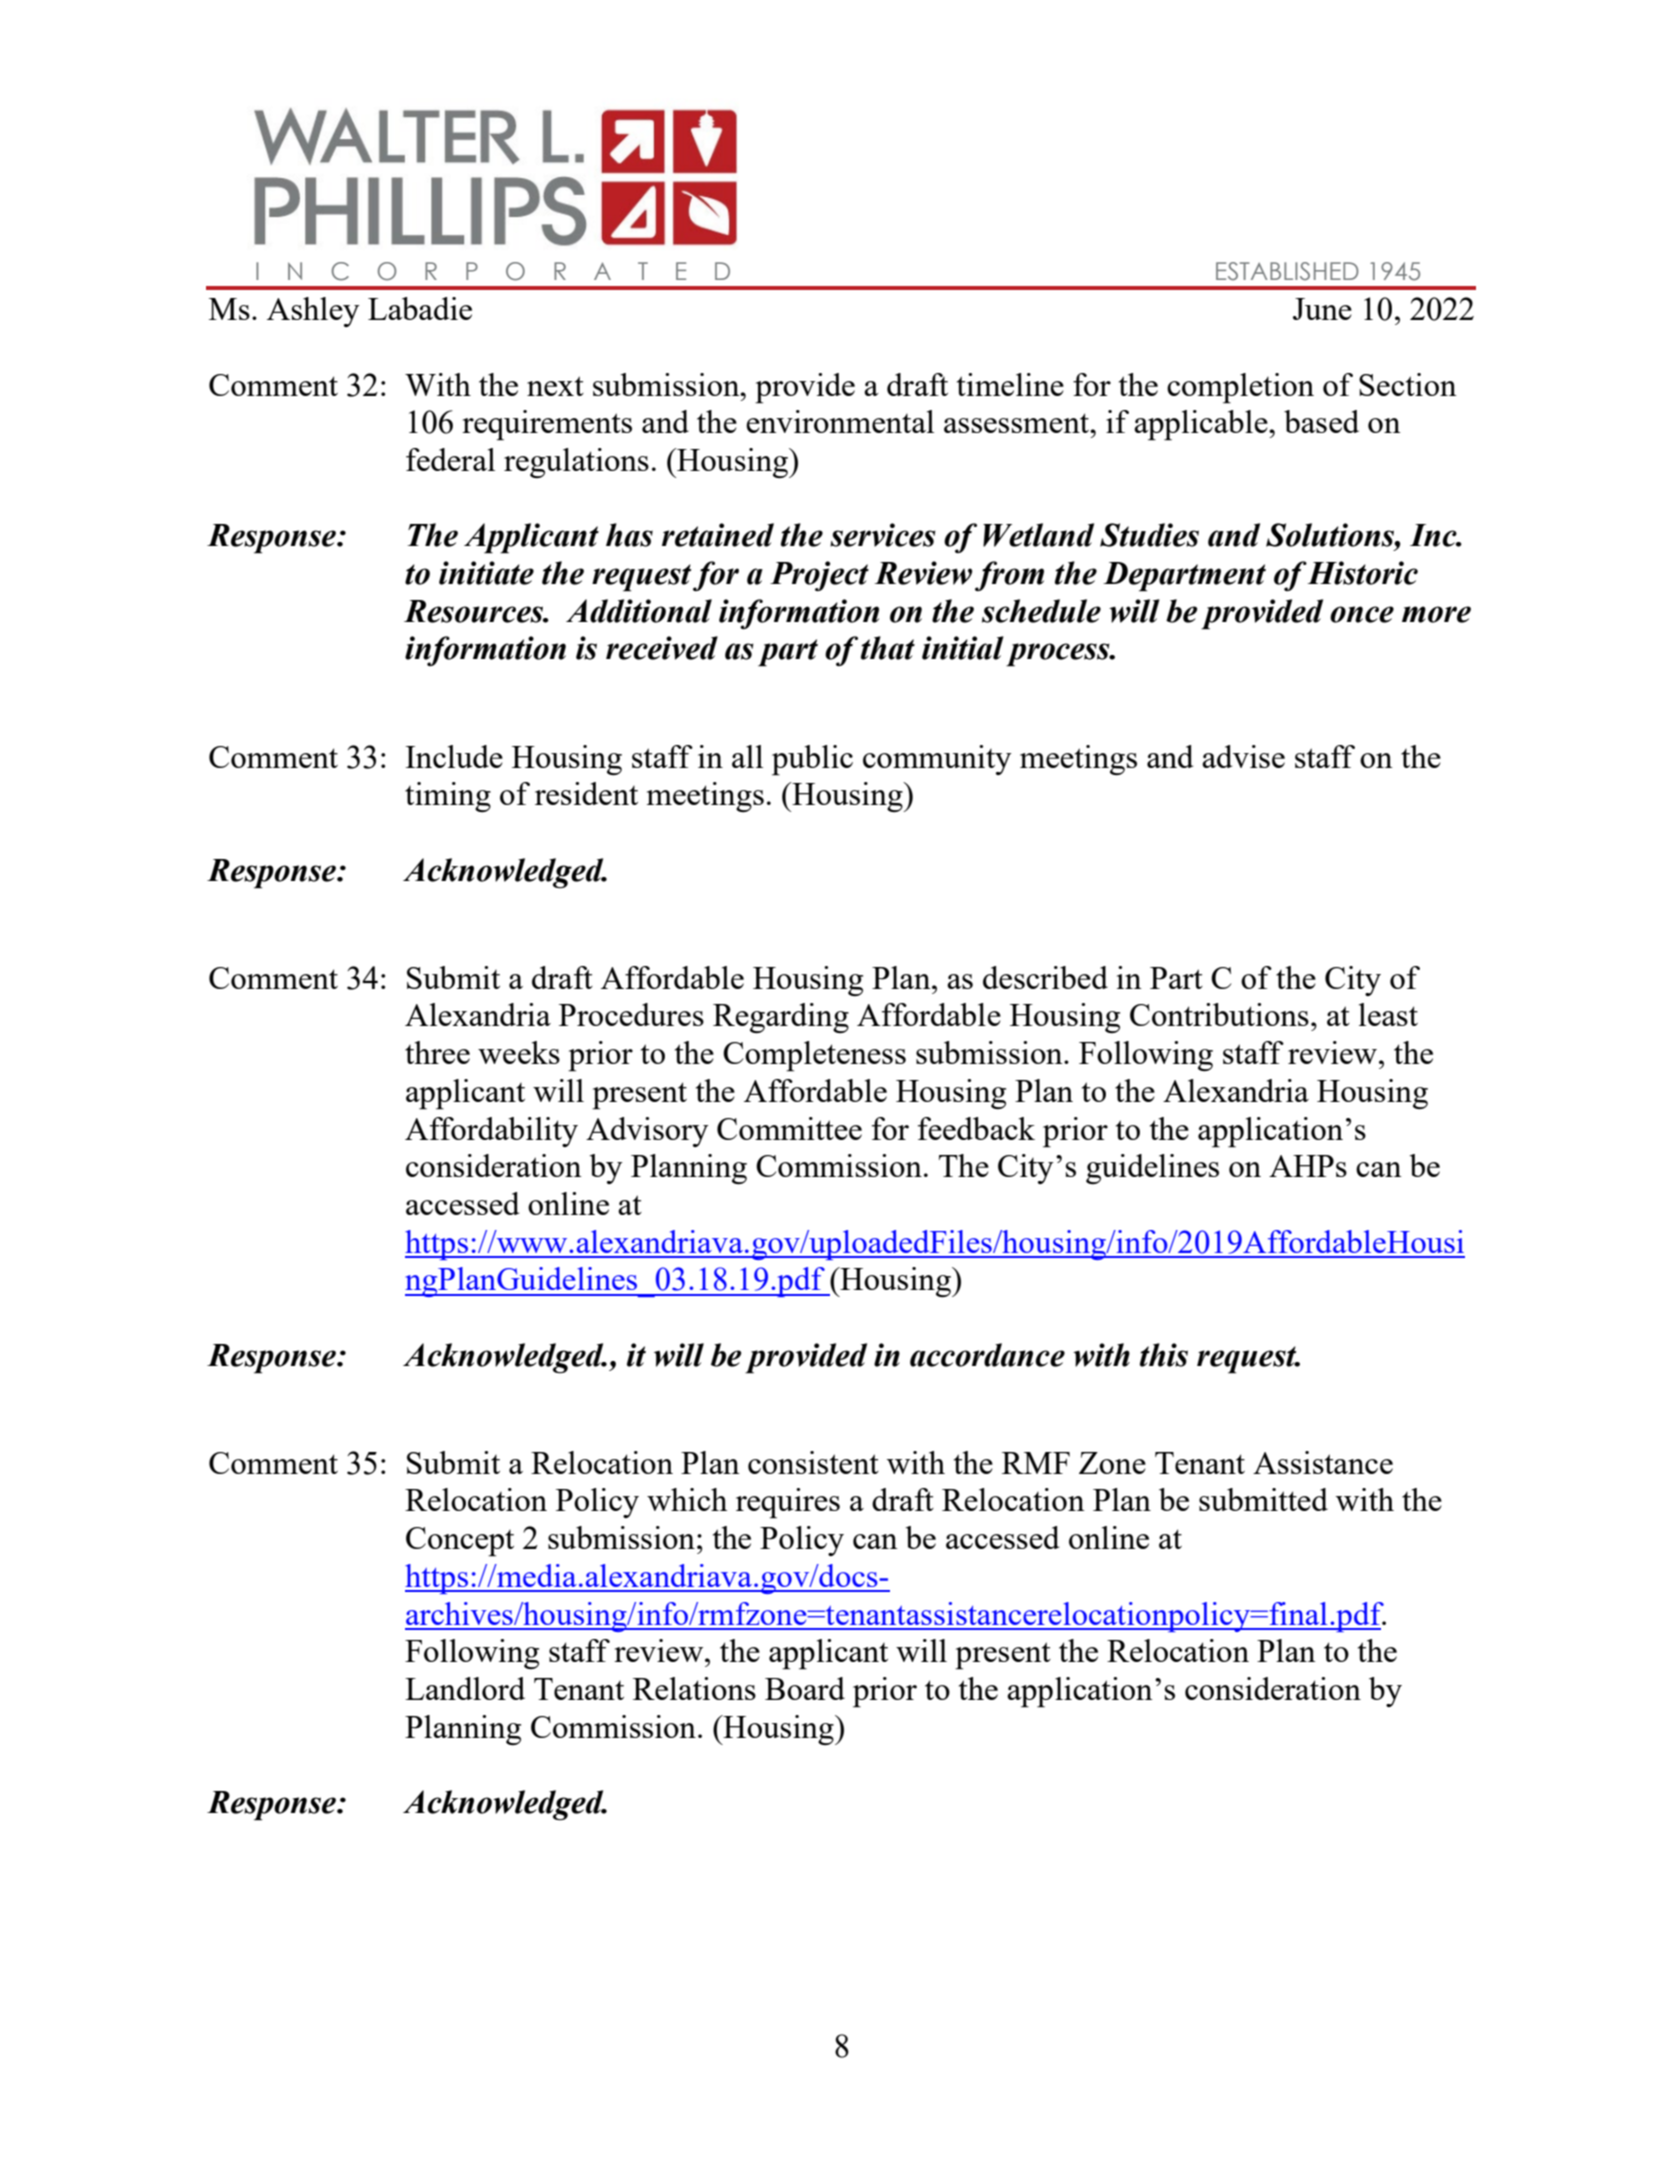  I want to click on Ashley, so click(313, 312).
